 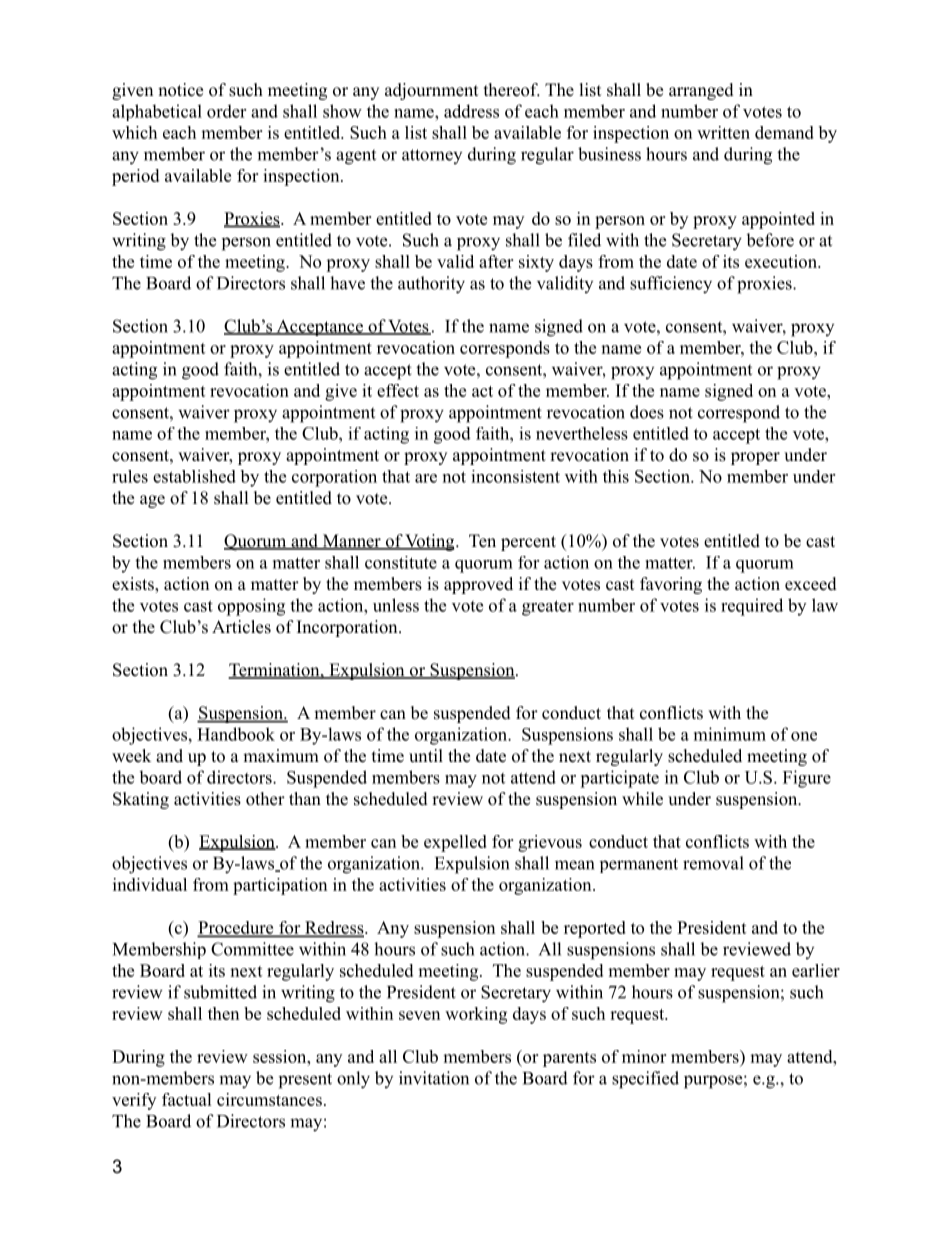 What do you see at coordinates (752, 607) in the page?
I see `required` at bounding box center [752, 607].
